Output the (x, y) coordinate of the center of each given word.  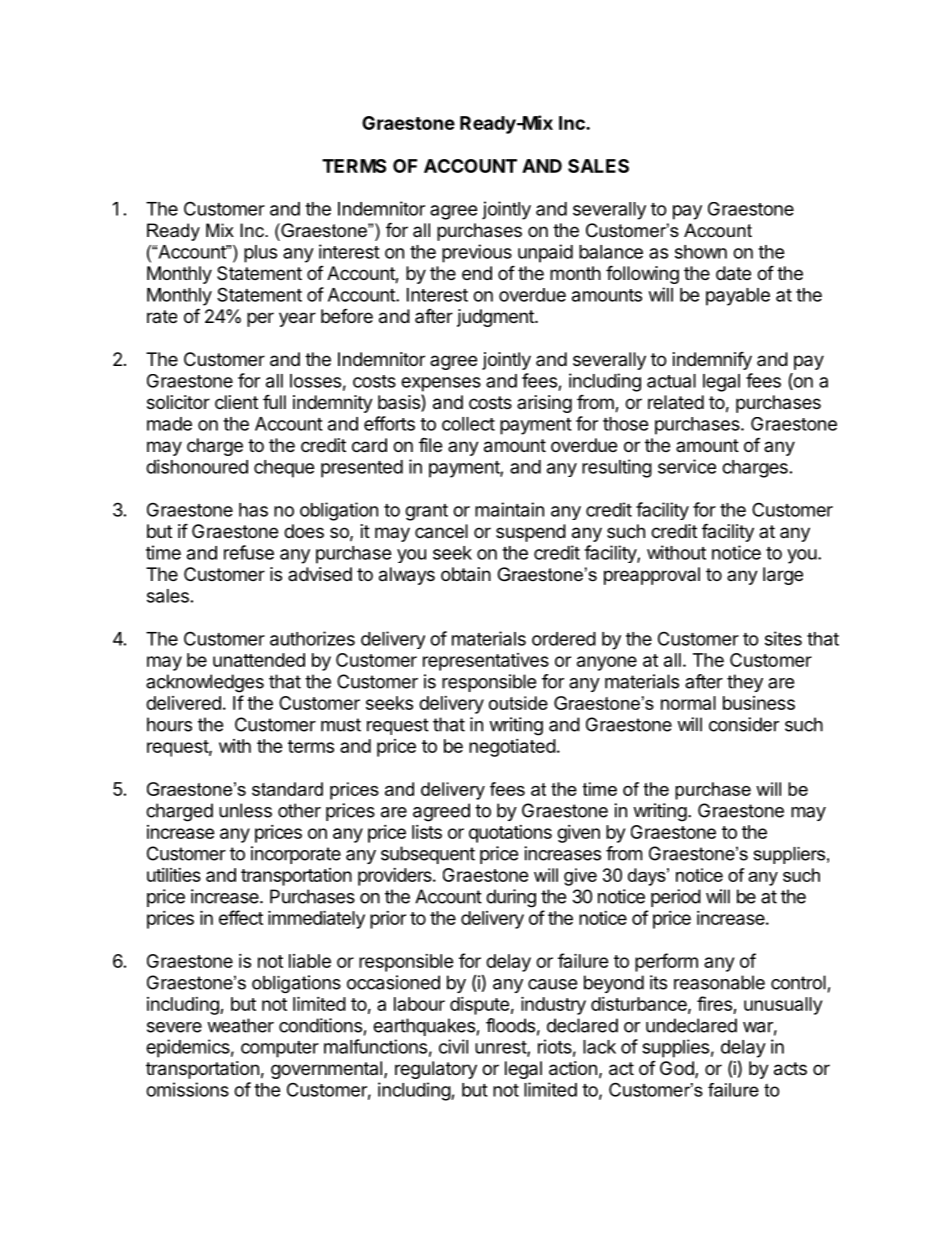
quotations (510, 834)
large (783, 576)
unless (245, 810)
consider (744, 724)
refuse (249, 552)
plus (260, 254)
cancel (441, 531)
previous (477, 253)
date (733, 273)
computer (280, 1049)
